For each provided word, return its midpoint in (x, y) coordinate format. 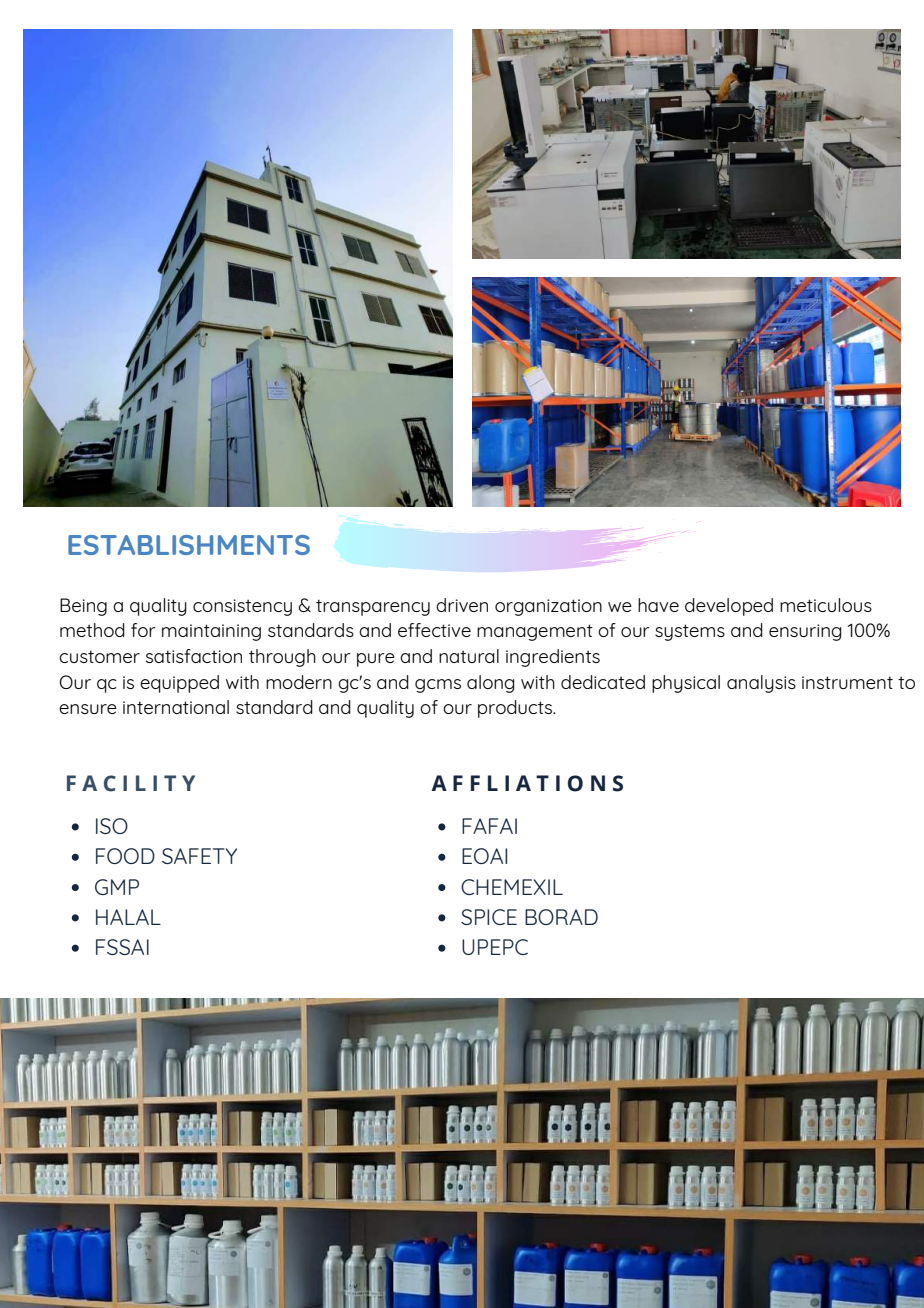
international (176, 707)
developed (729, 607)
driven (462, 605)
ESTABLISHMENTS (189, 545)
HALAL (128, 917)
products (516, 709)
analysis (761, 684)
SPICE (489, 917)
